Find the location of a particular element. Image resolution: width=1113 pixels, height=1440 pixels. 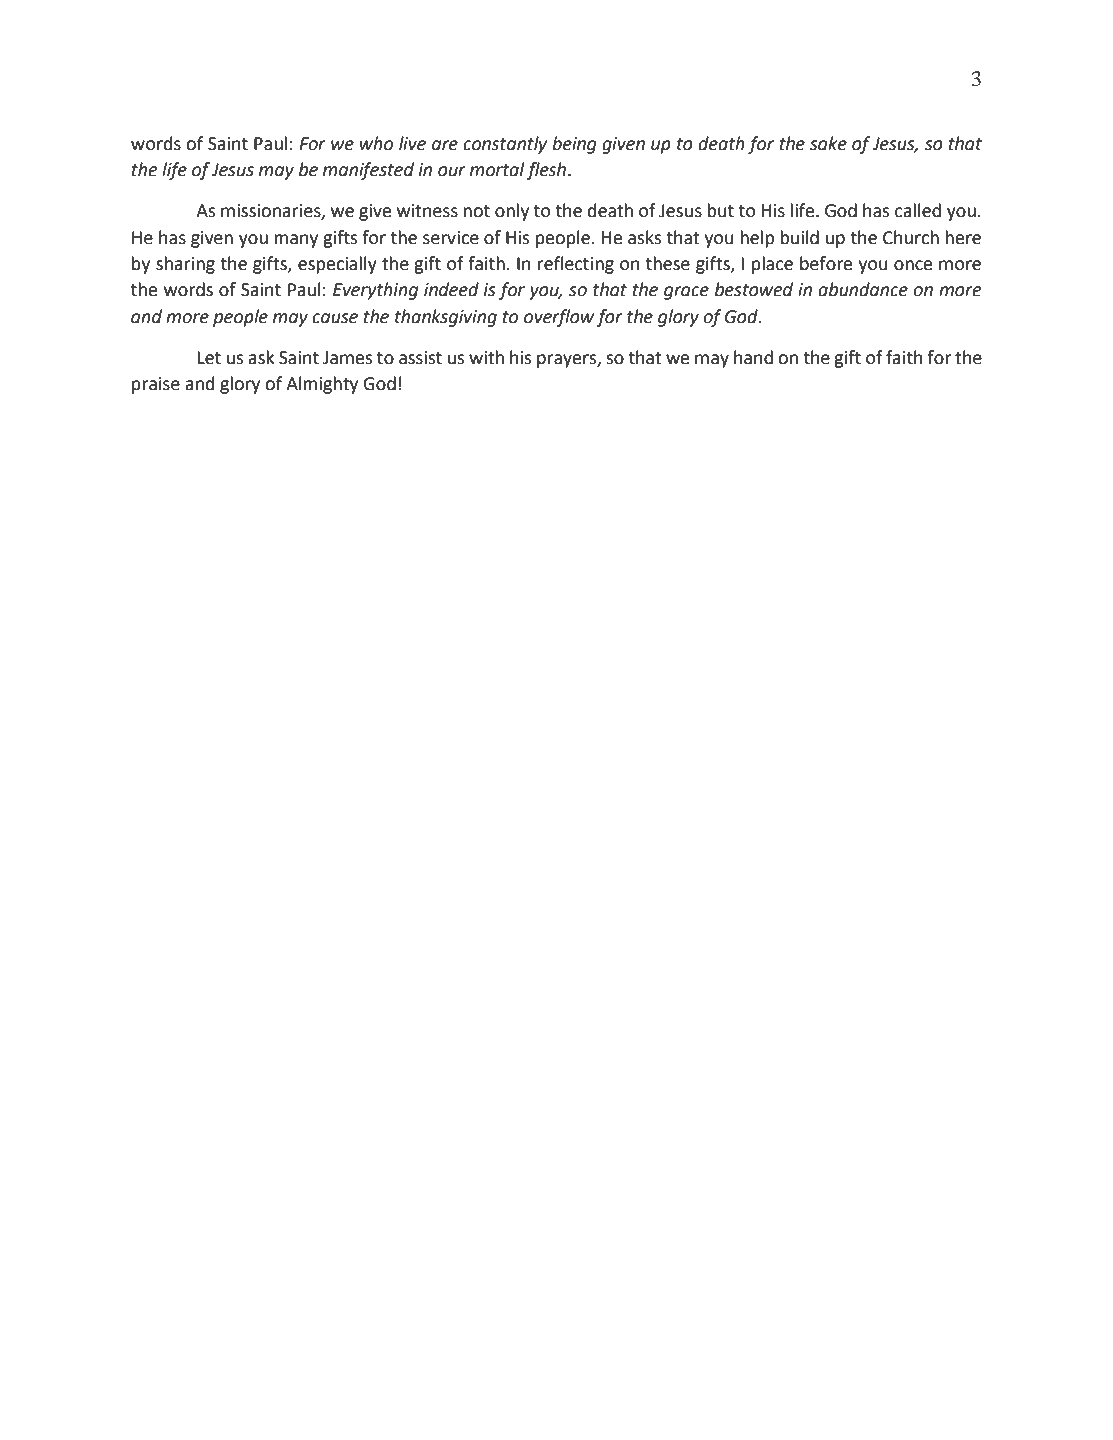

called is located at coordinates (918, 210).
